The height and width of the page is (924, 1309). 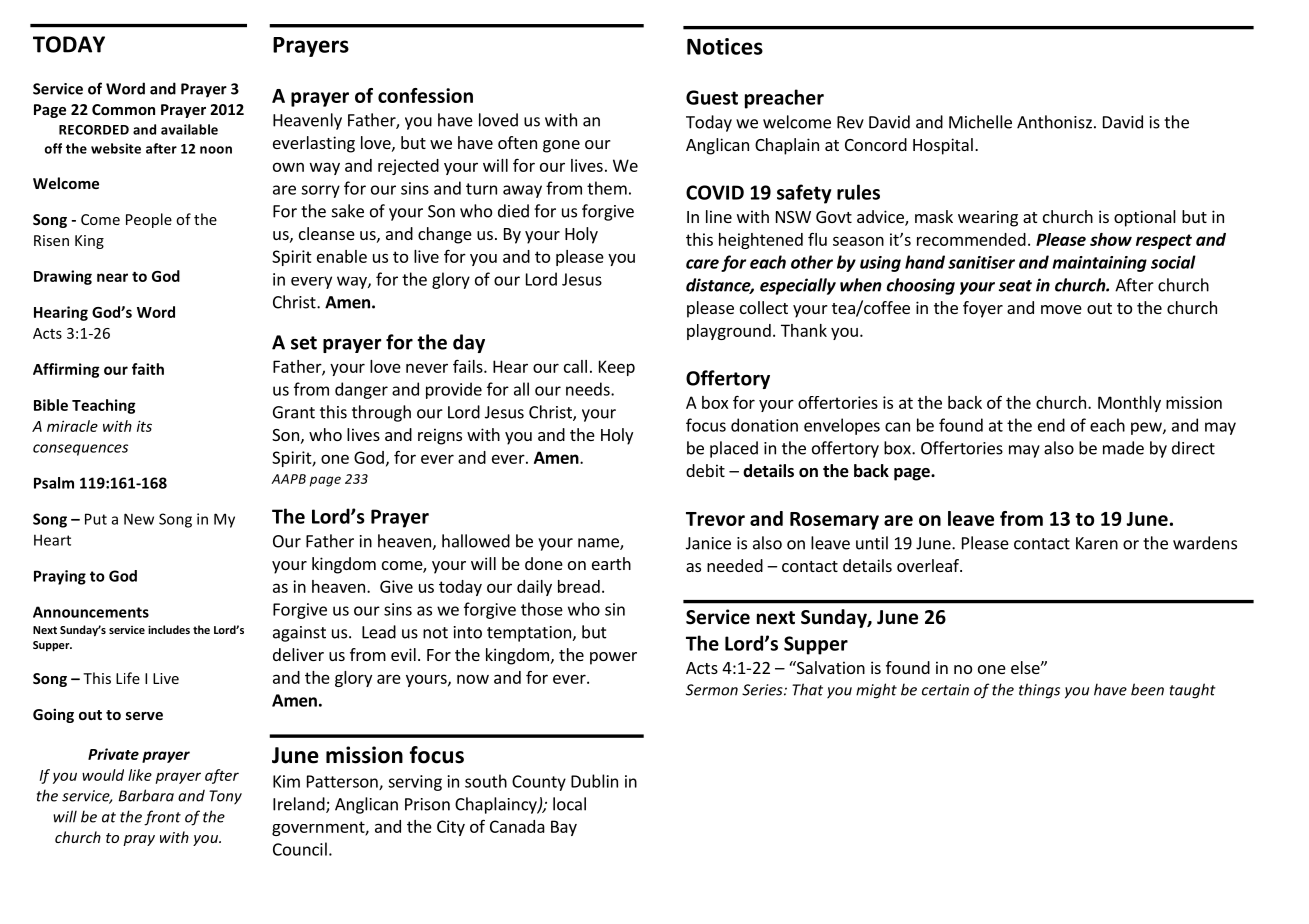 I want to click on Common, so click(x=123, y=109).
